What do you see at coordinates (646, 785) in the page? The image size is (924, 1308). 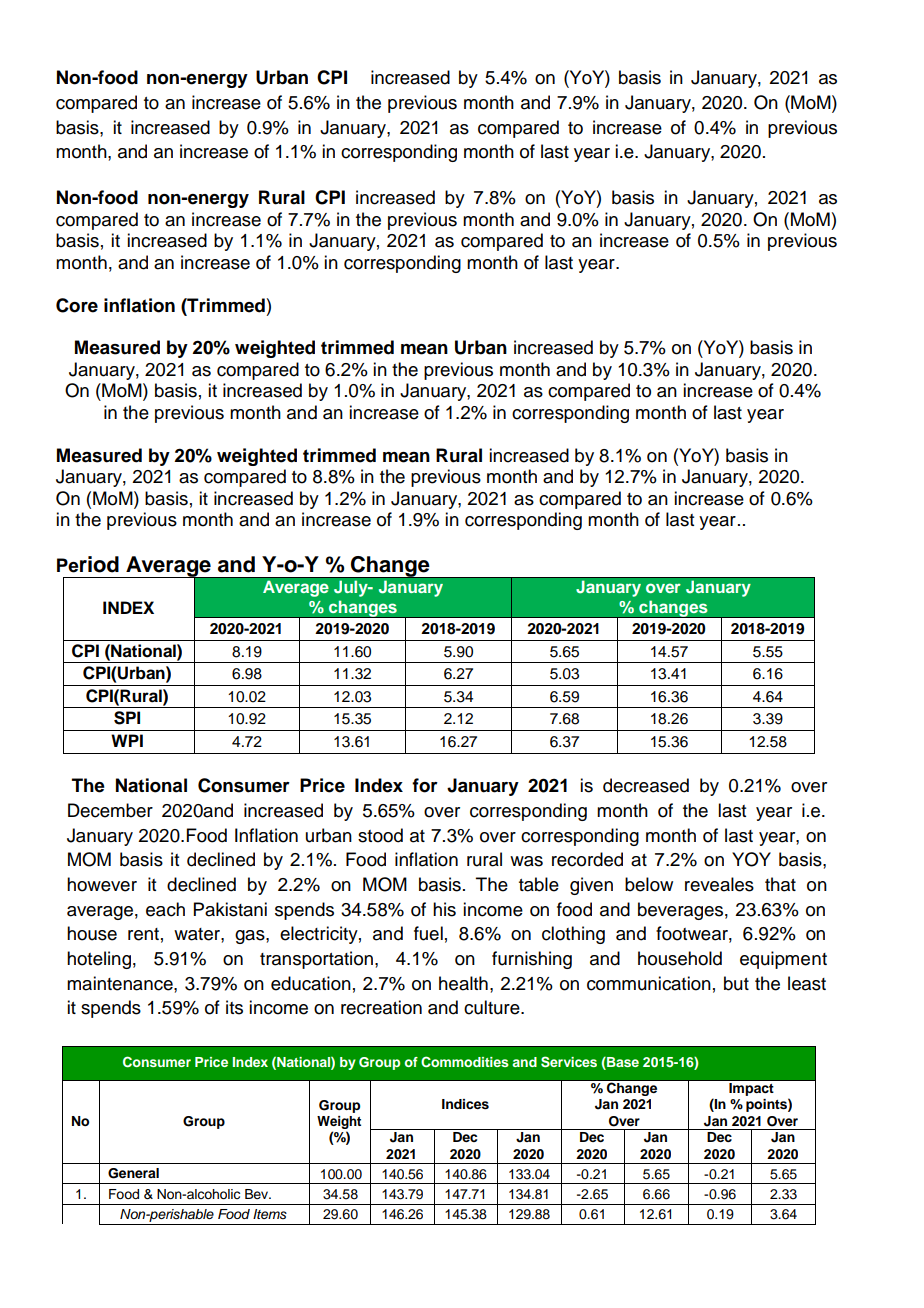 I see `decreased` at bounding box center [646, 785].
